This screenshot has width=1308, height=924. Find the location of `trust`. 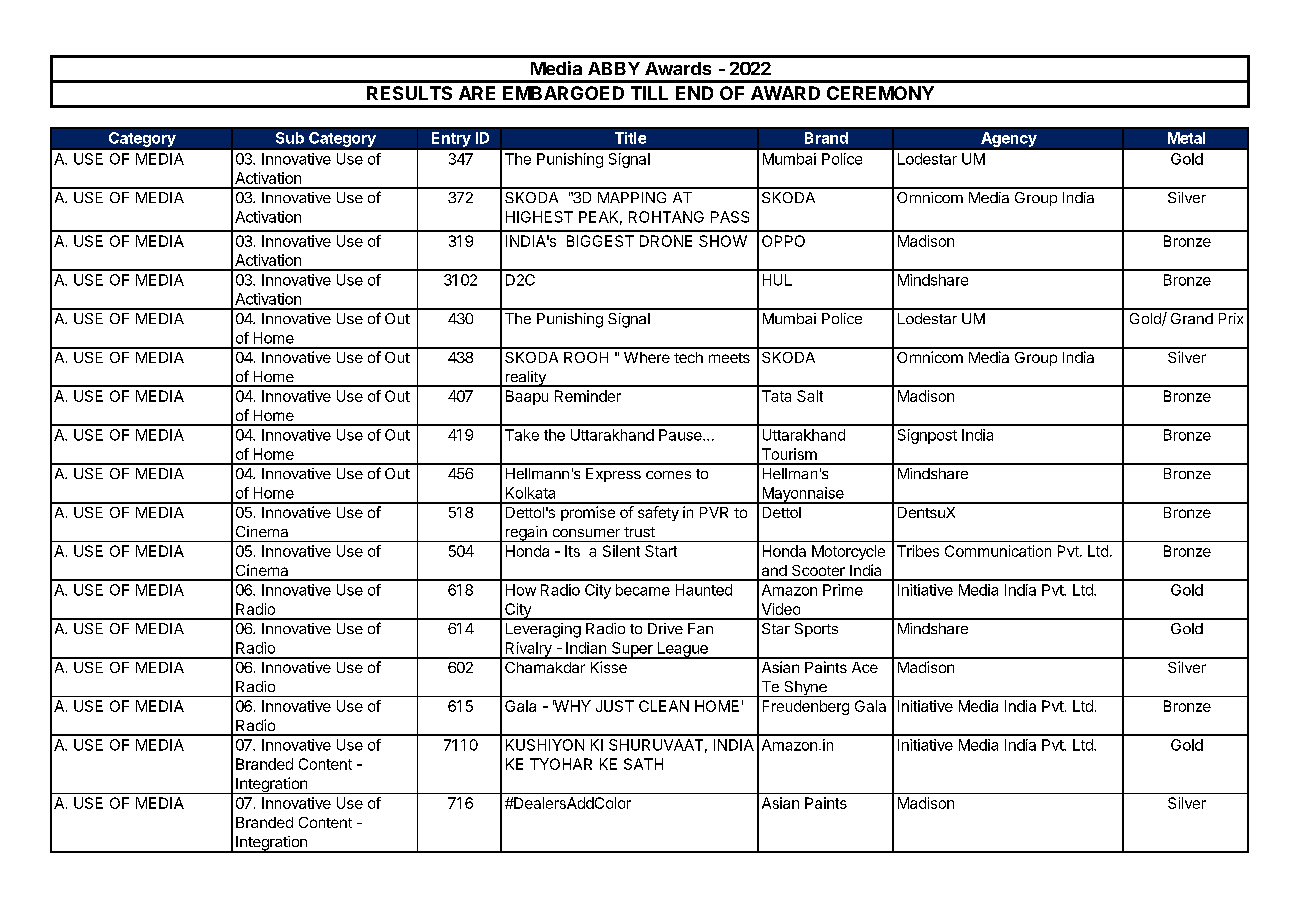

trust is located at coordinates (639, 532).
